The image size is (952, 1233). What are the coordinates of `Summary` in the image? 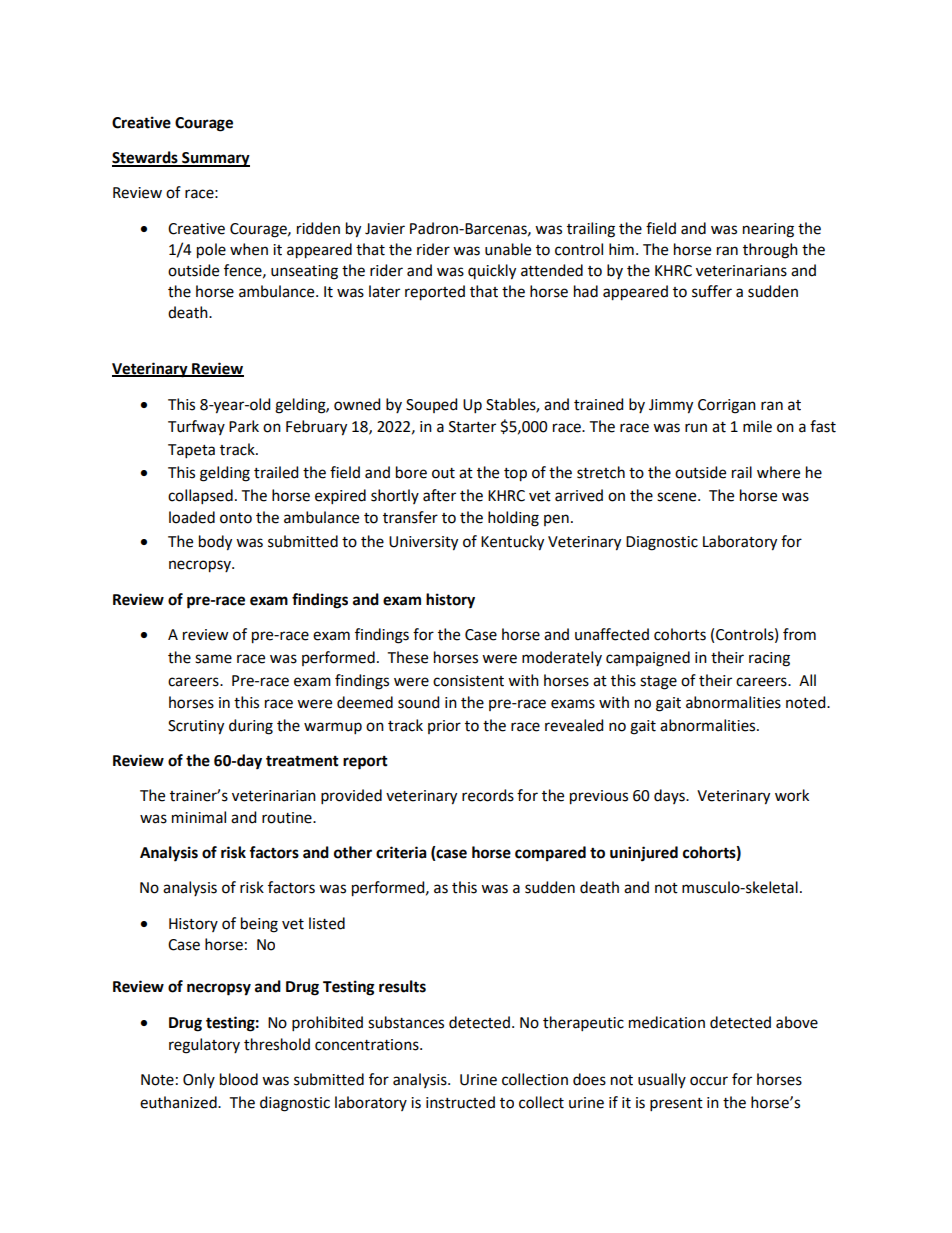 It's located at (215, 159).
